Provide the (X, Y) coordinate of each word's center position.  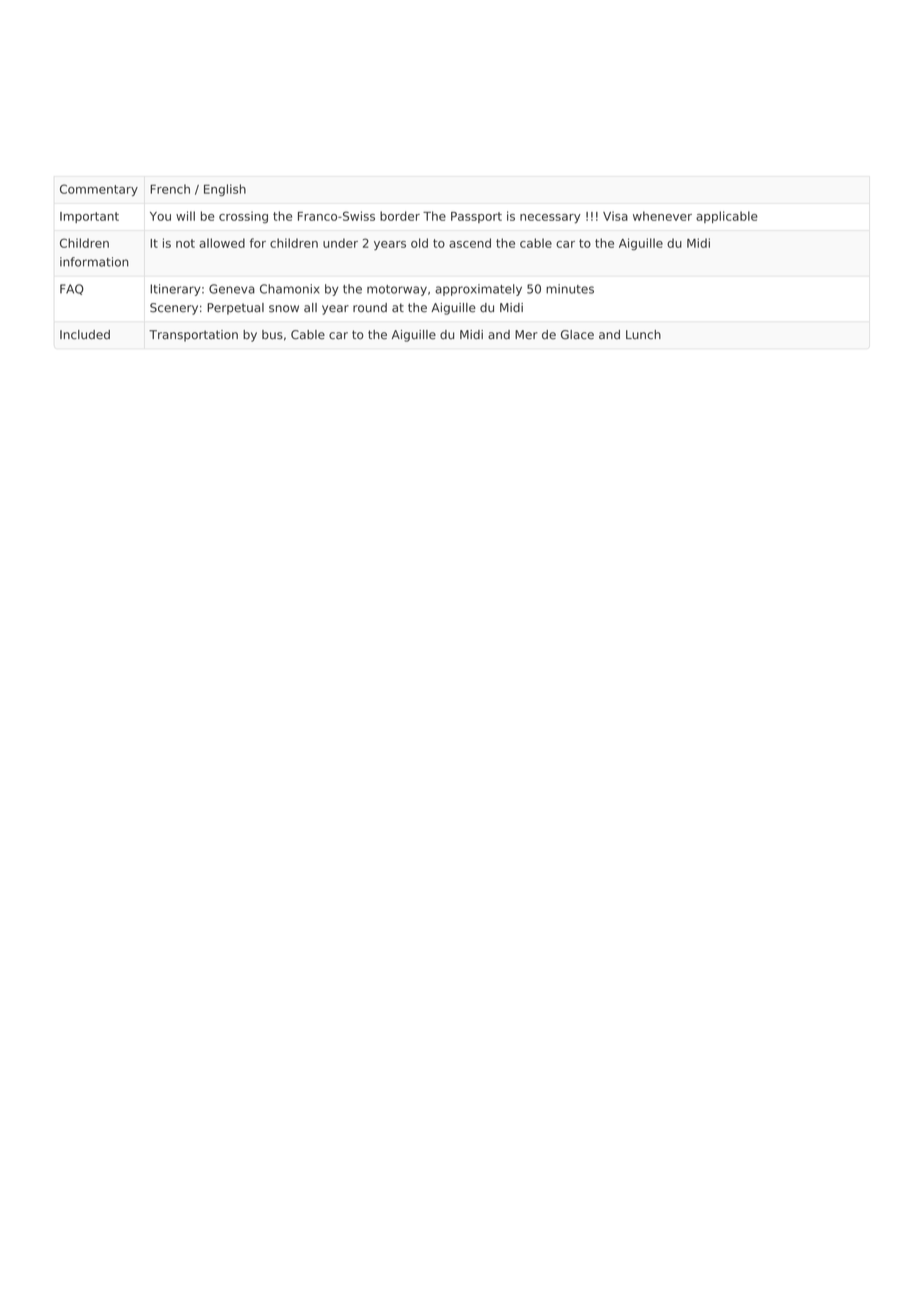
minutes (570, 289)
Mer (526, 335)
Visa (615, 216)
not (185, 243)
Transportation (193, 336)
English (225, 190)
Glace (577, 335)
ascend (470, 243)
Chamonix (290, 289)
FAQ (72, 289)
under (340, 243)
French (170, 189)
